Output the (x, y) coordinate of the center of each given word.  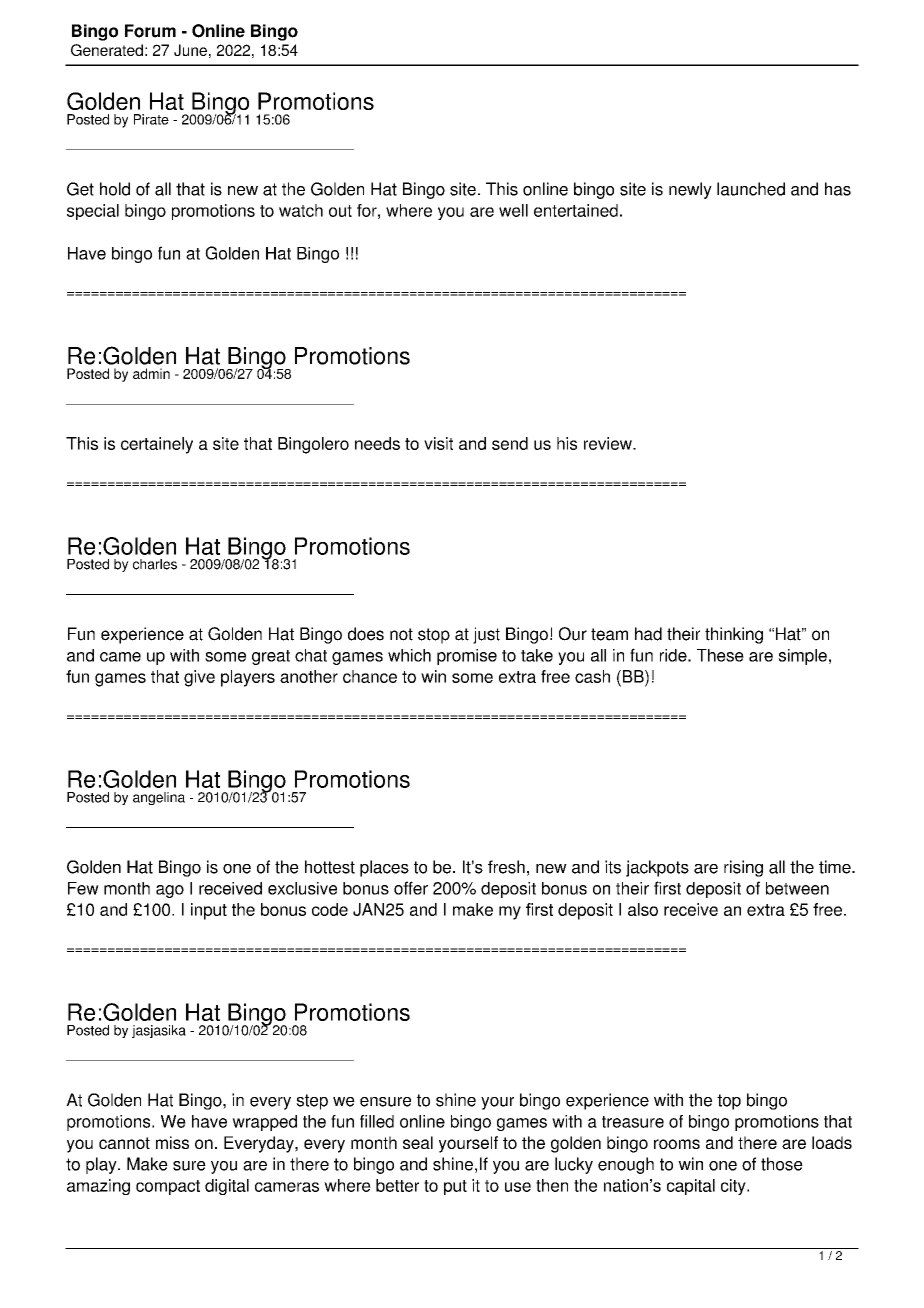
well (513, 210)
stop (434, 636)
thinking (734, 635)
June (190, 50)
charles (155, 564)
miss (172, 1142)
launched (751, 189)
